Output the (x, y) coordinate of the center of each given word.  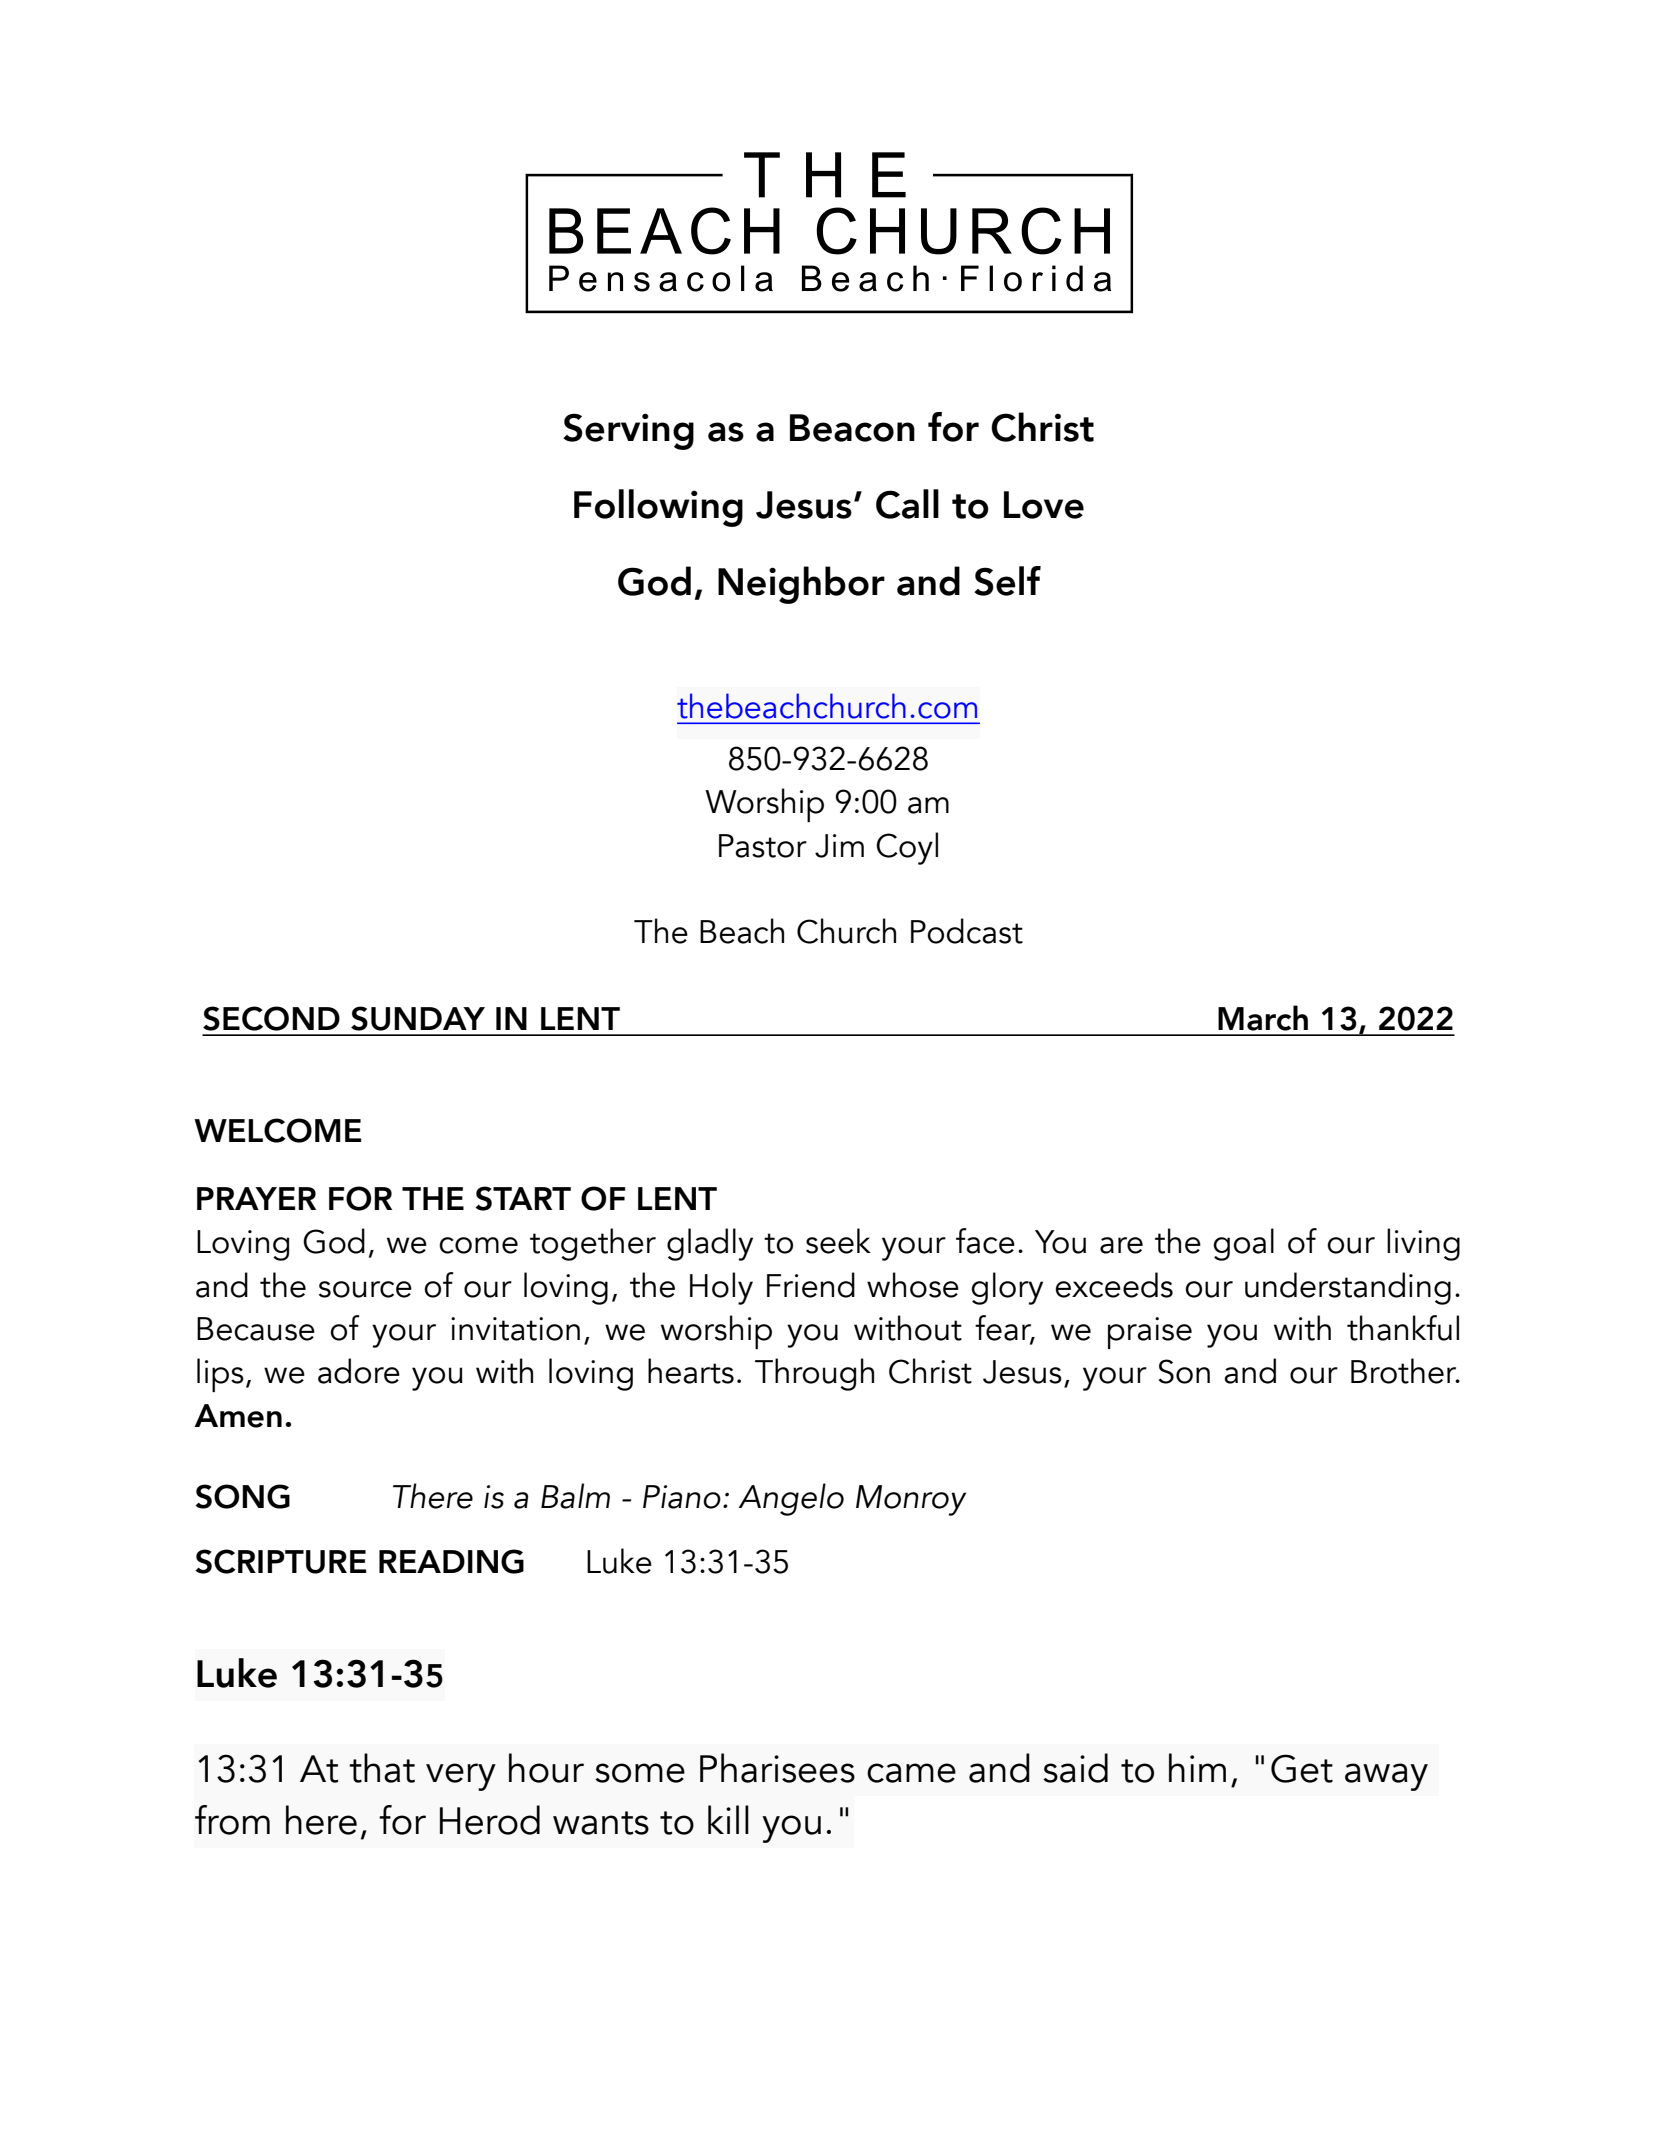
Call (907, 504)
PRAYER (256, 1198)
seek (838, 1241)
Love (1044, 505)
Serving (628, 431)
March (1263, 1018)
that (382, 1768)
